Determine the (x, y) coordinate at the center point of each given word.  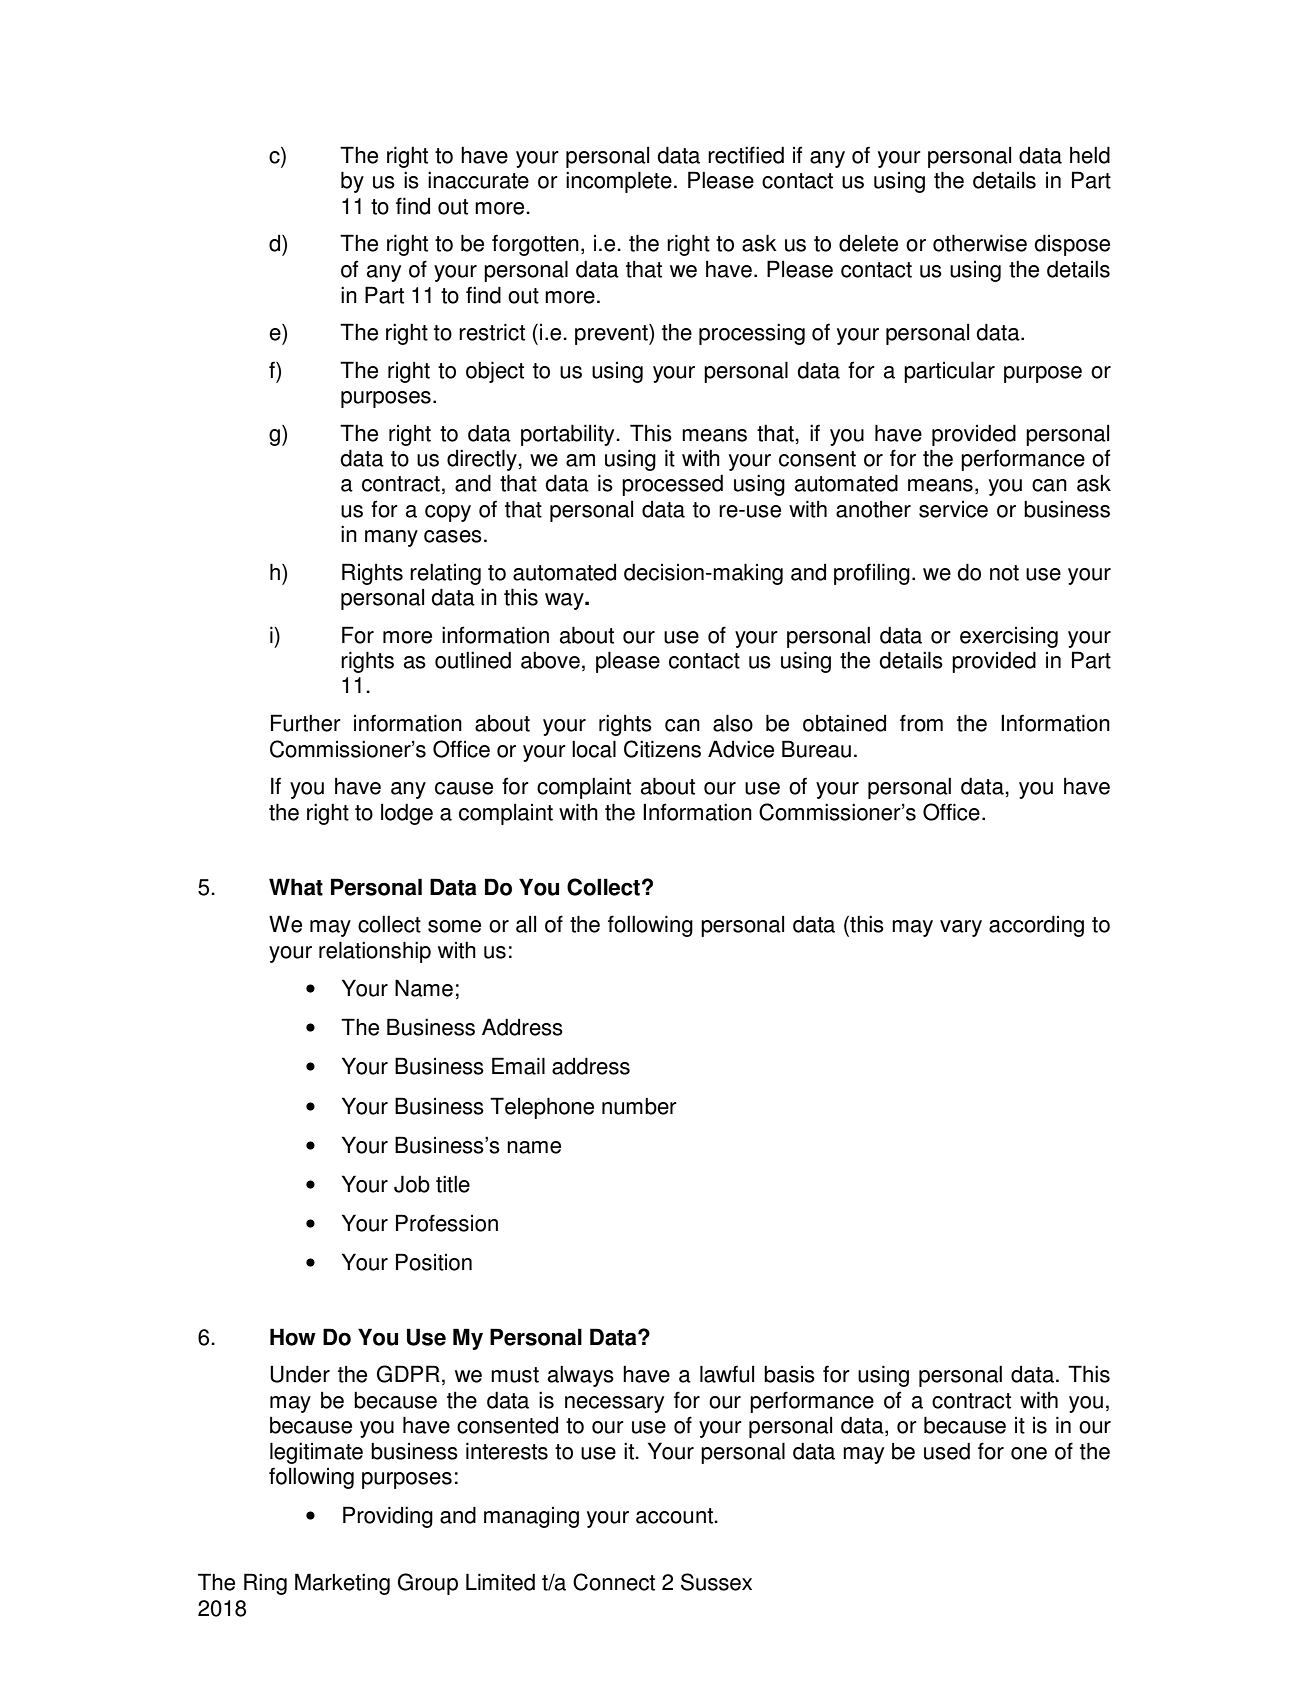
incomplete (619, 182)
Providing (388, 1517)
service (953, 509)
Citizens (662, 749)
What (296, 887)
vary (961, 928)
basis (789, 1374)
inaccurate (478, 180)
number (639, 1106)
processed (672, 485)
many (391, 538)
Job (412, 1184)
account (675, 1516)
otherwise (980, 243)
